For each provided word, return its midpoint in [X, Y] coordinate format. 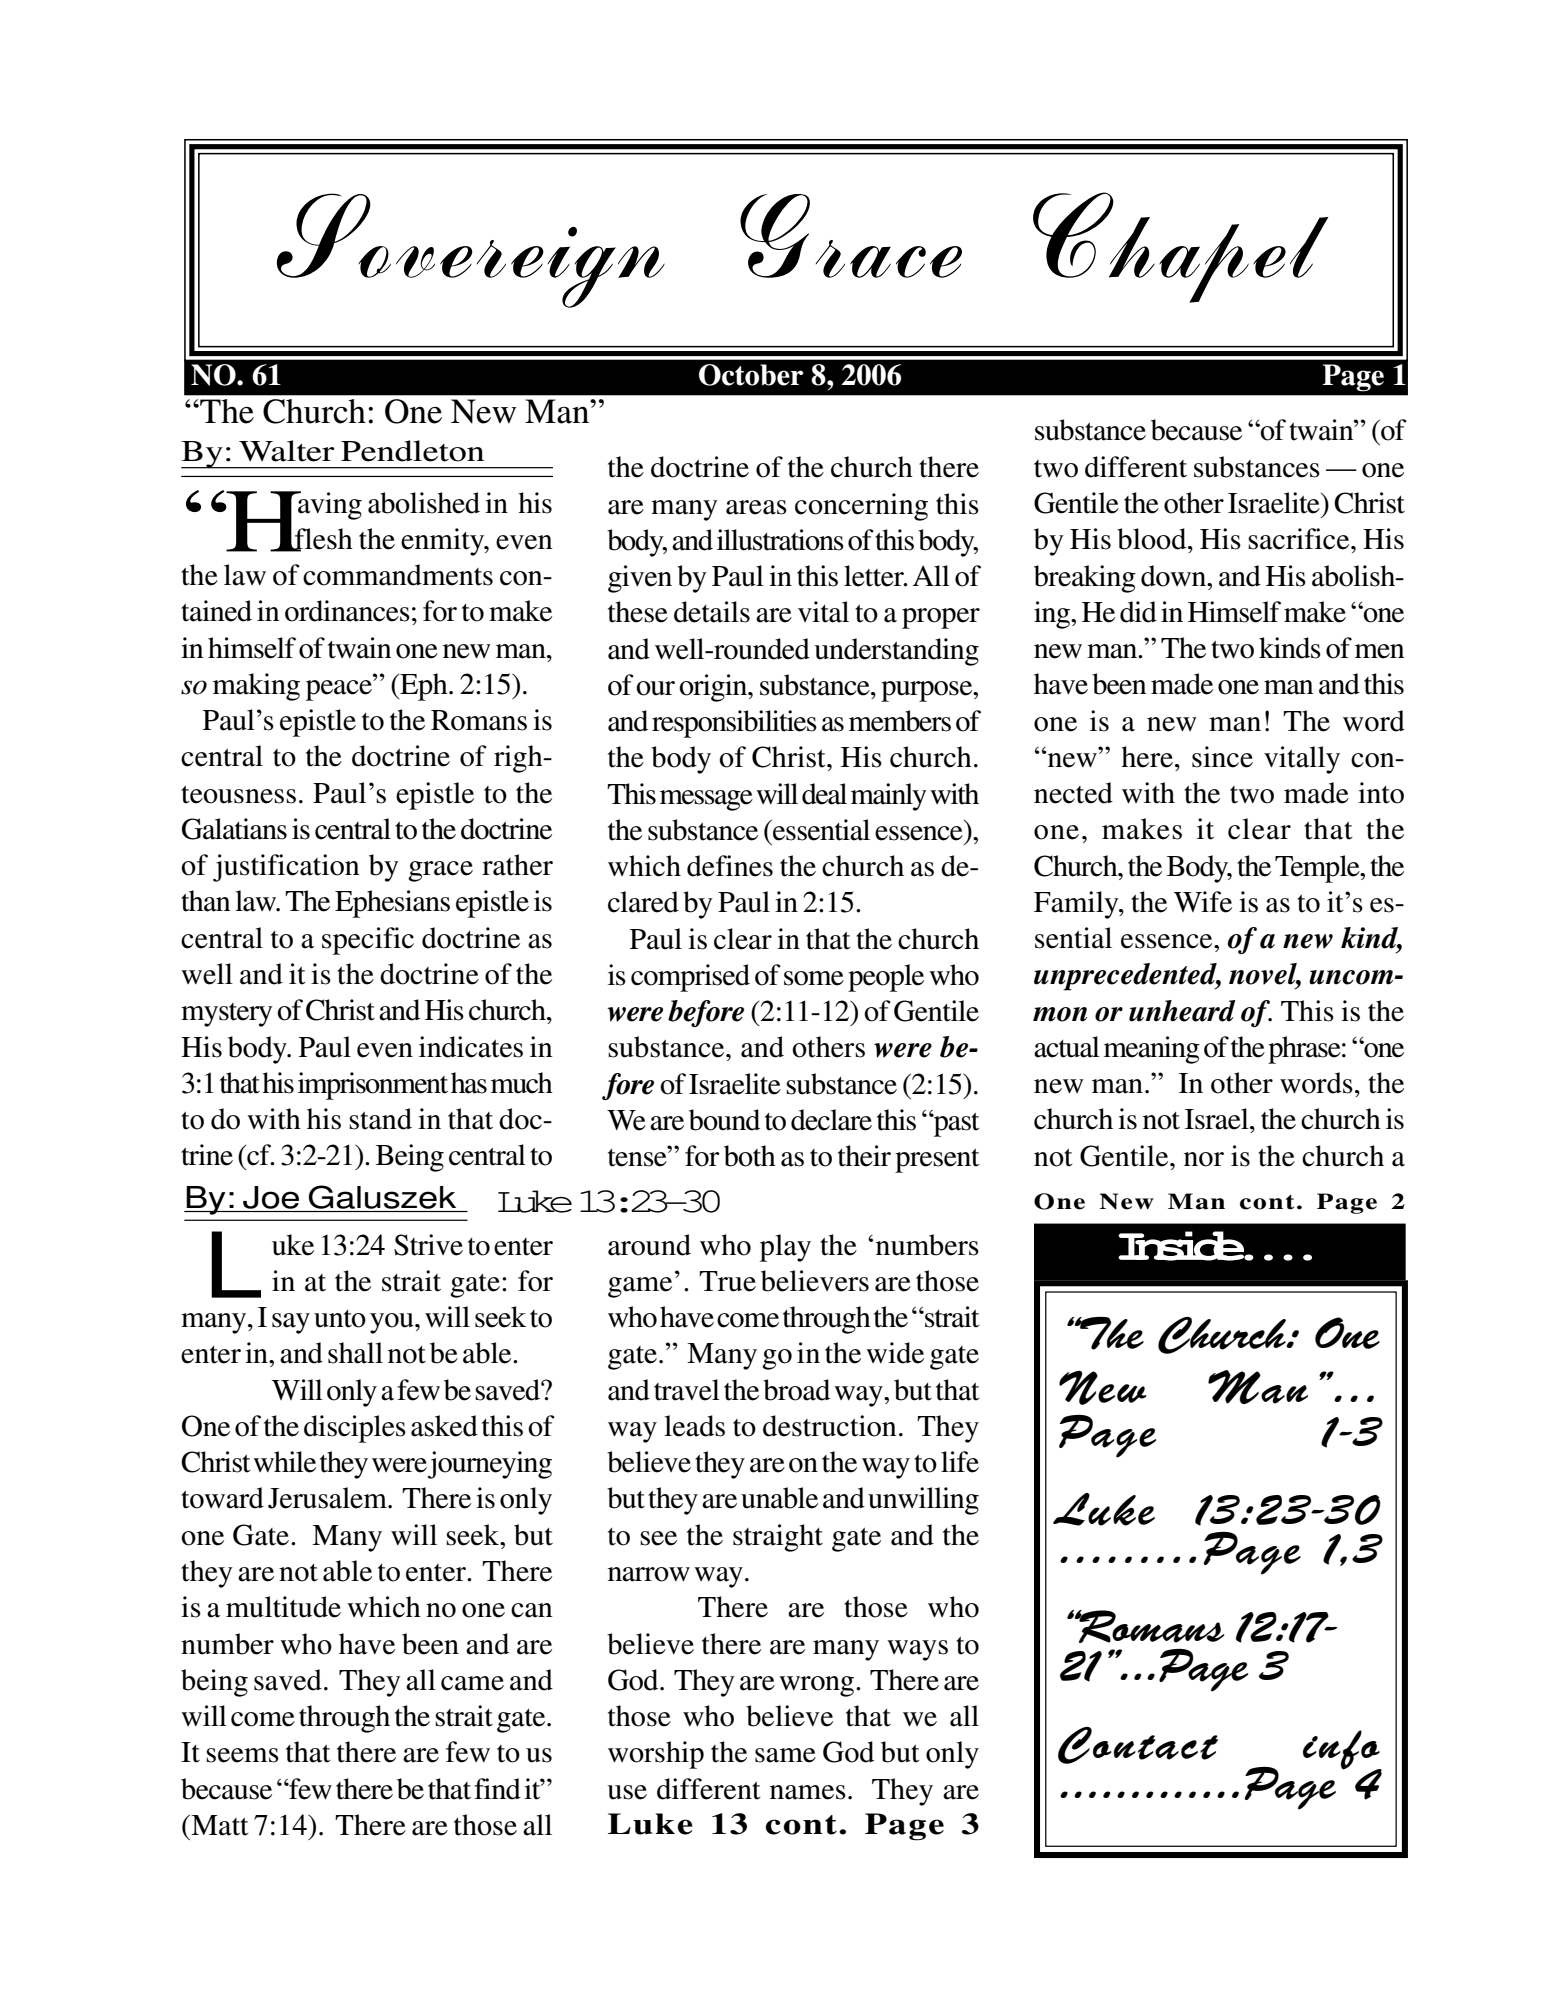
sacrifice [1300, 539]
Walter [287, 451]
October [751, 375]
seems [242, 1755]
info [1342, 1751]
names [808, 1792]
